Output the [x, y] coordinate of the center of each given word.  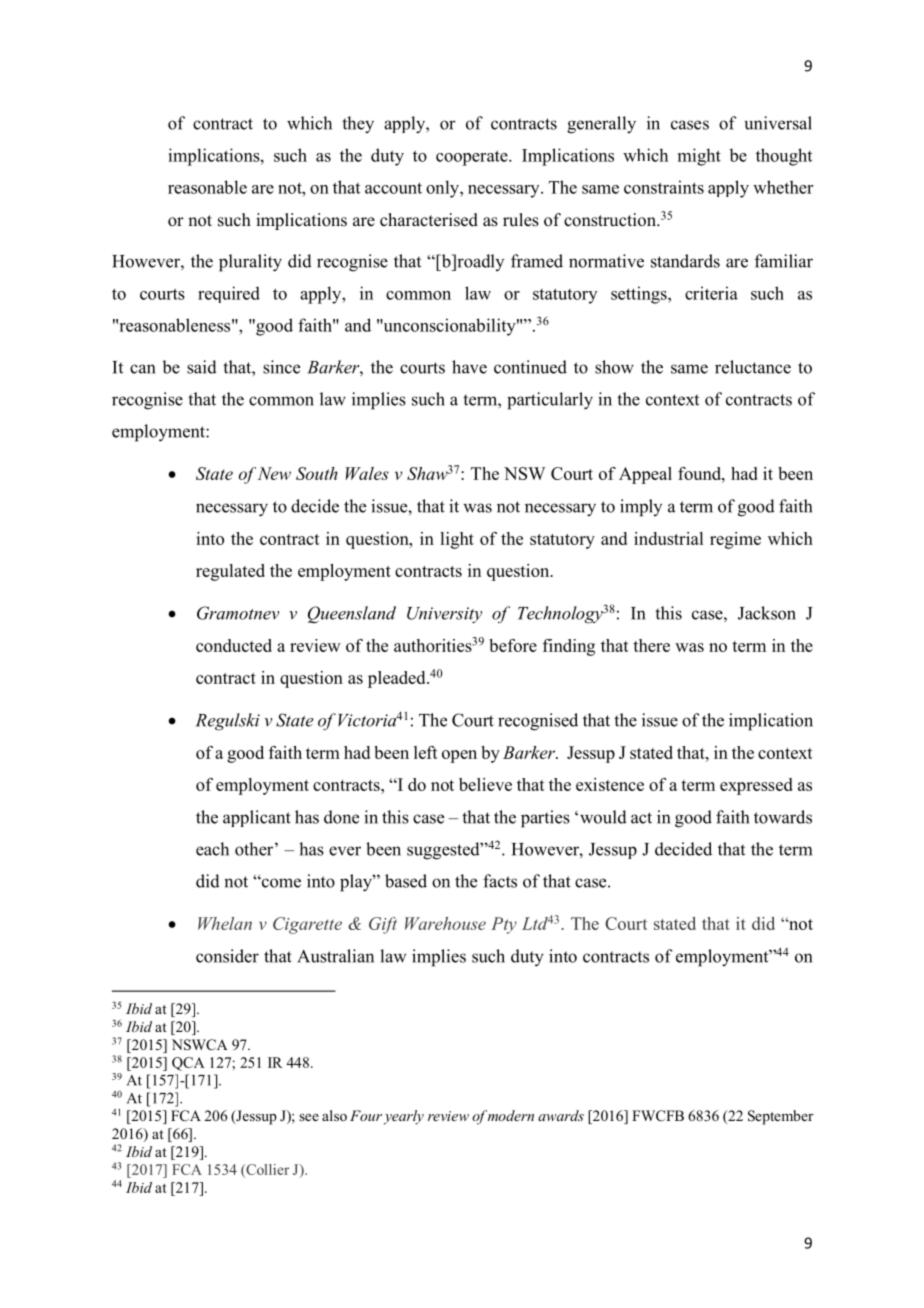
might [699, 157]
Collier [266, 1170]
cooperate [473, 158]
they [358, 125]
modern [511, 1115]
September [781, 1117]
